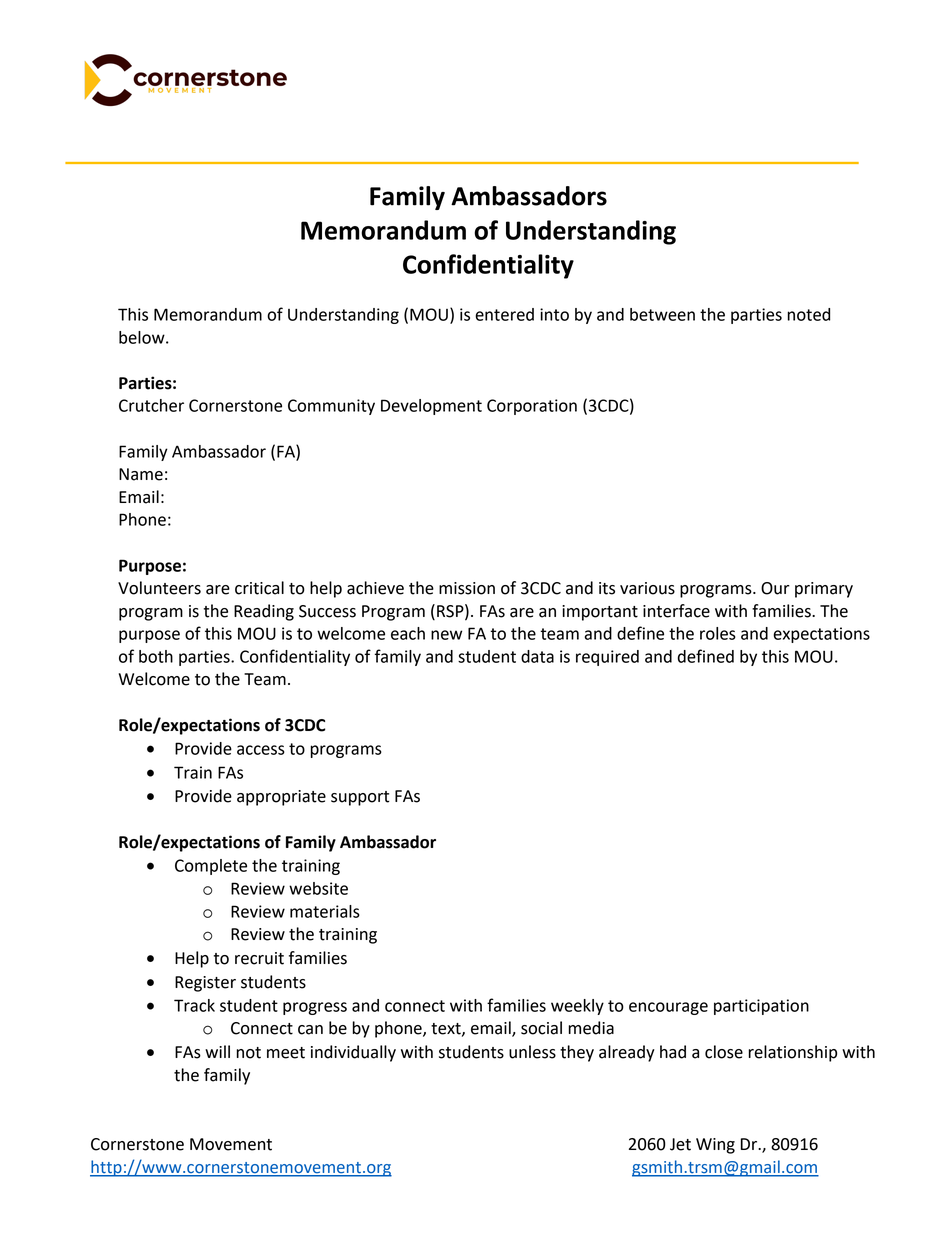 The height and width of the image is (1233, 952). What do you see at coordinates (676, 611) in the image?
I see `interface` at bounding box center [676, 611].
